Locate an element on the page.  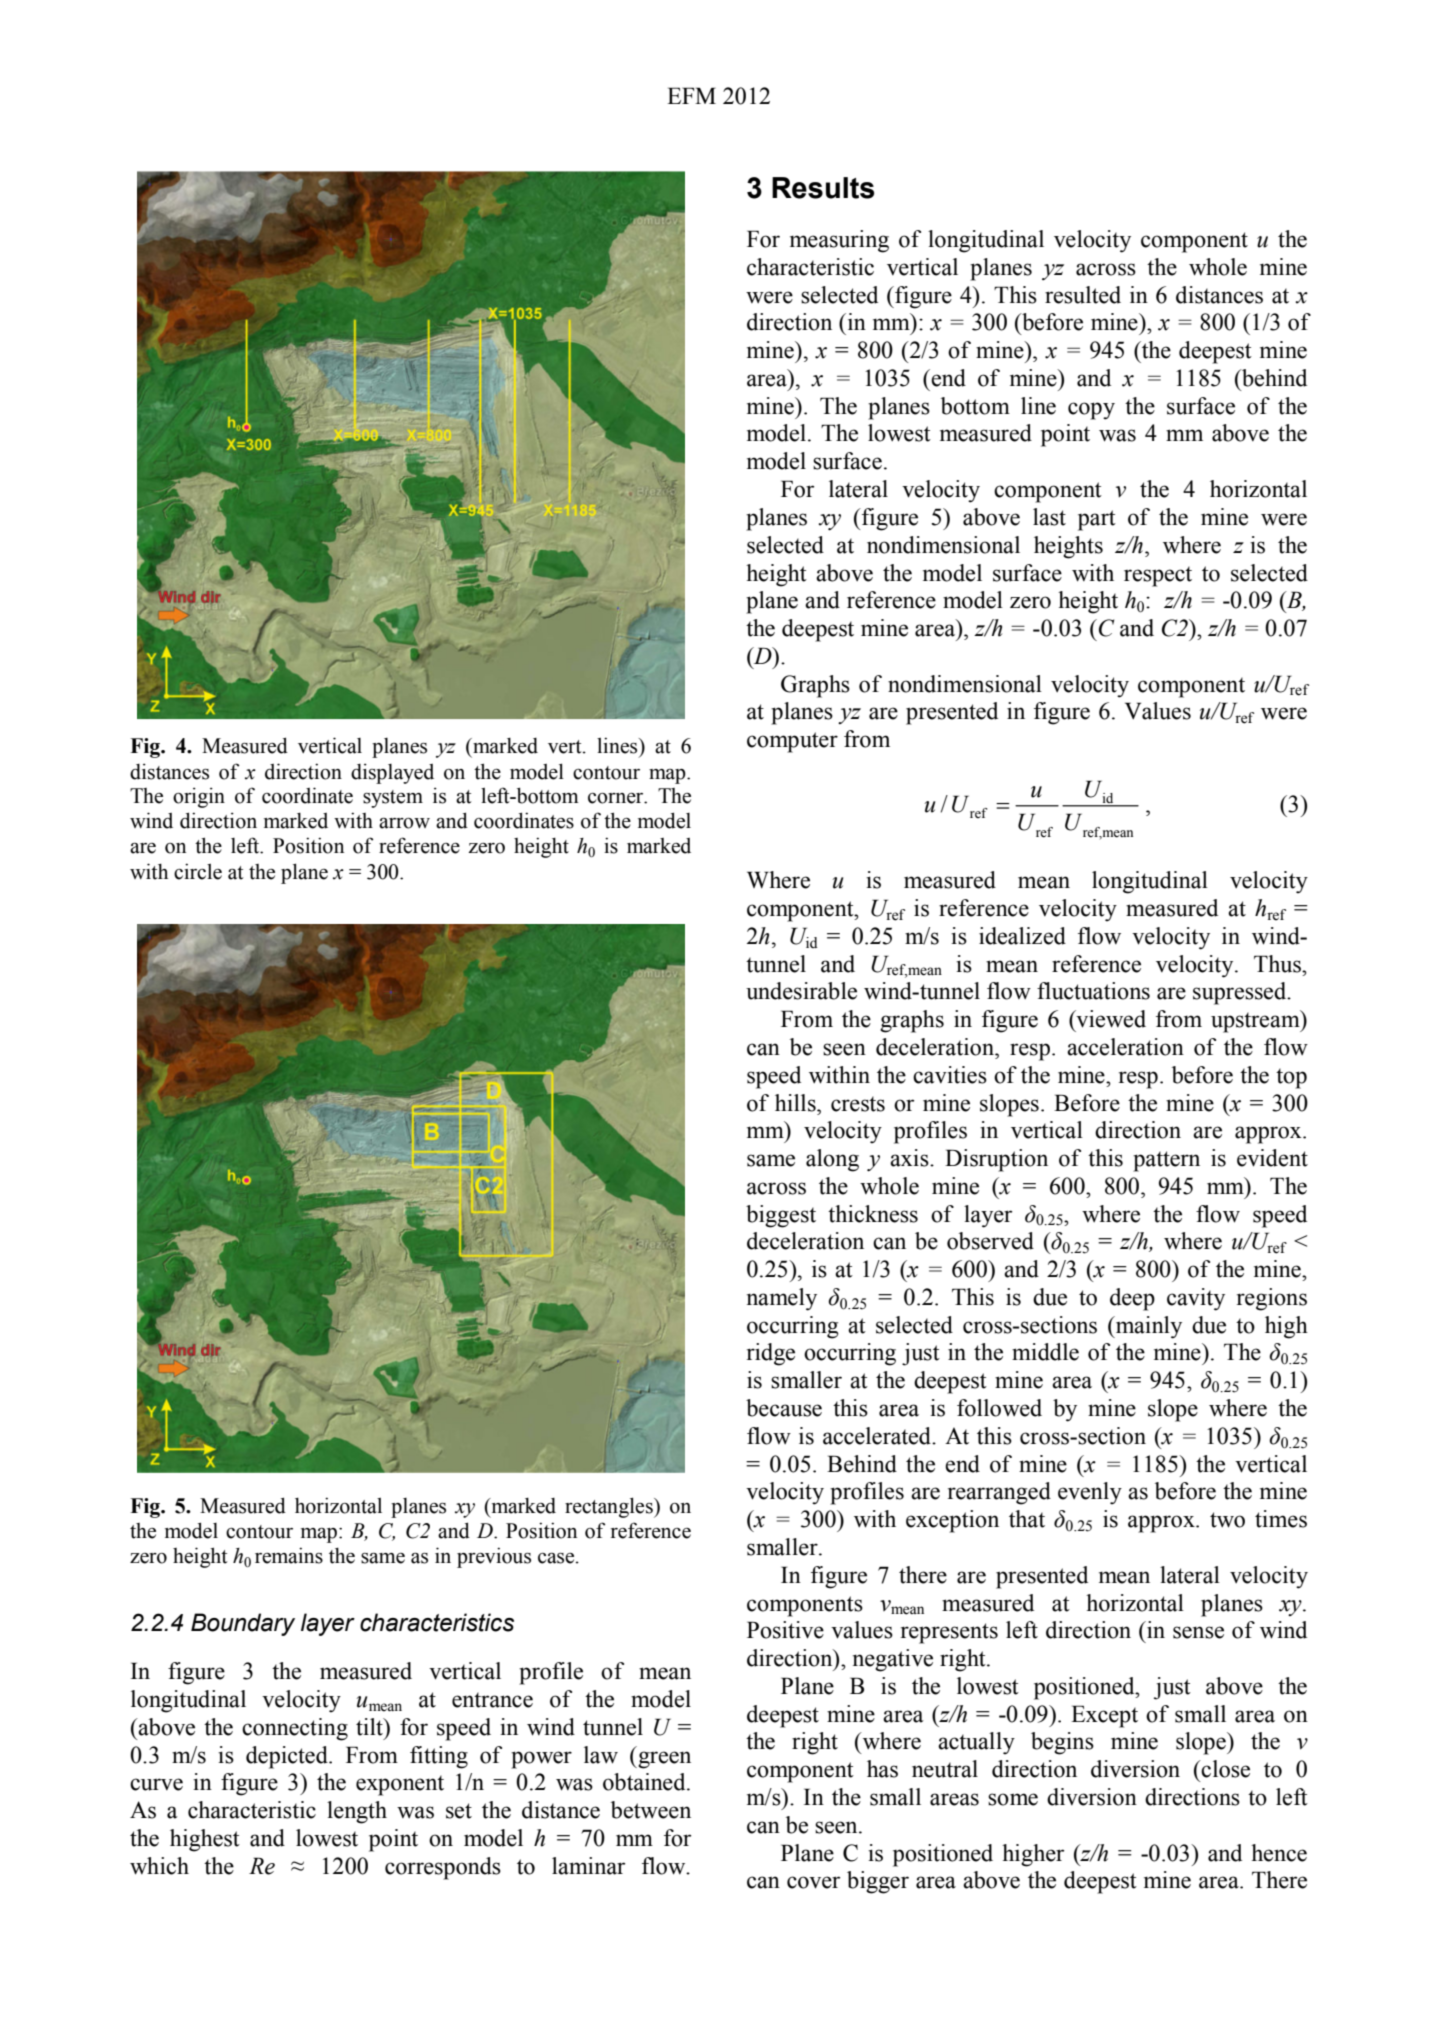
part is located at coordinates (1097, 520).
